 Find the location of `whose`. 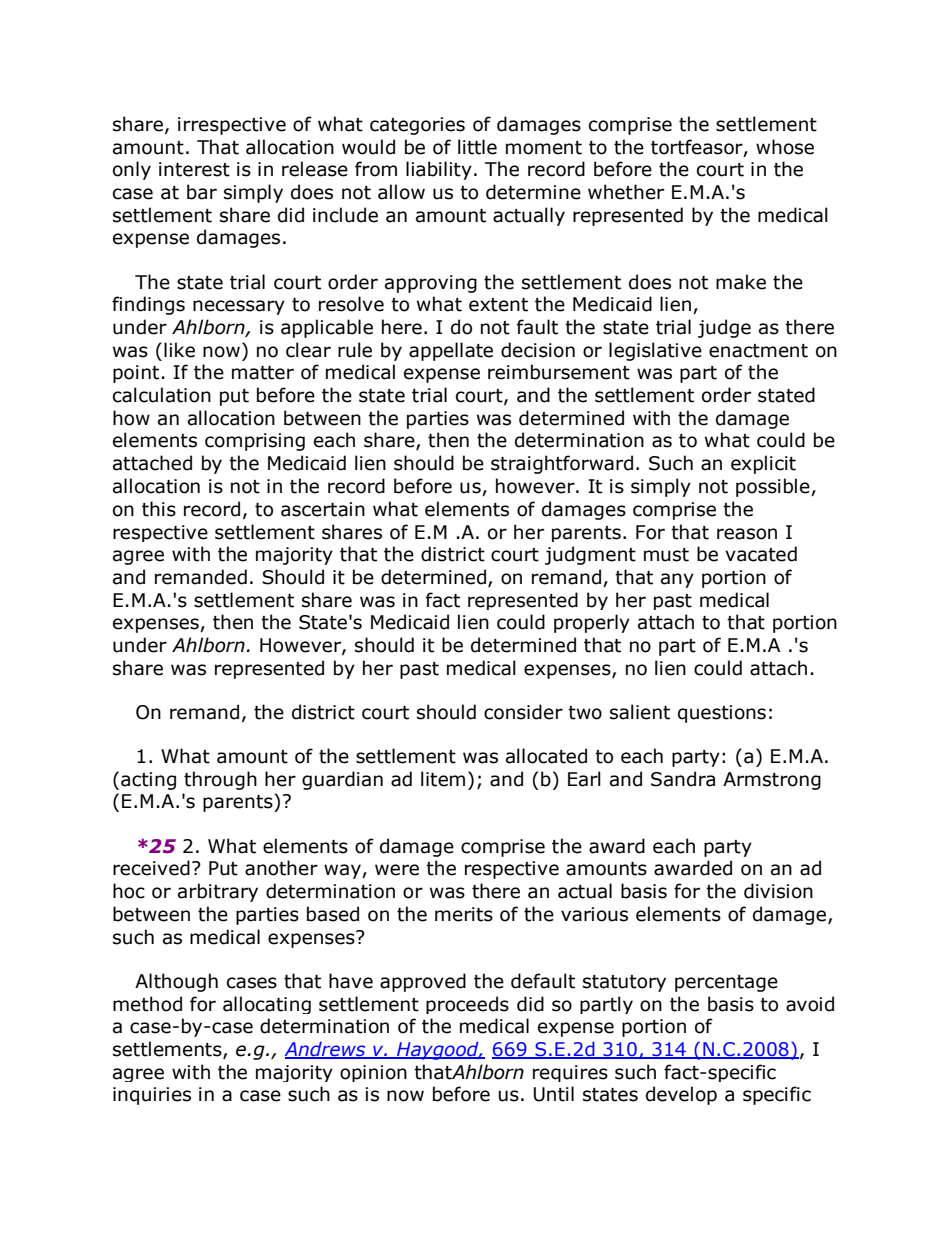

whose is located at coordinates (785, 147).
